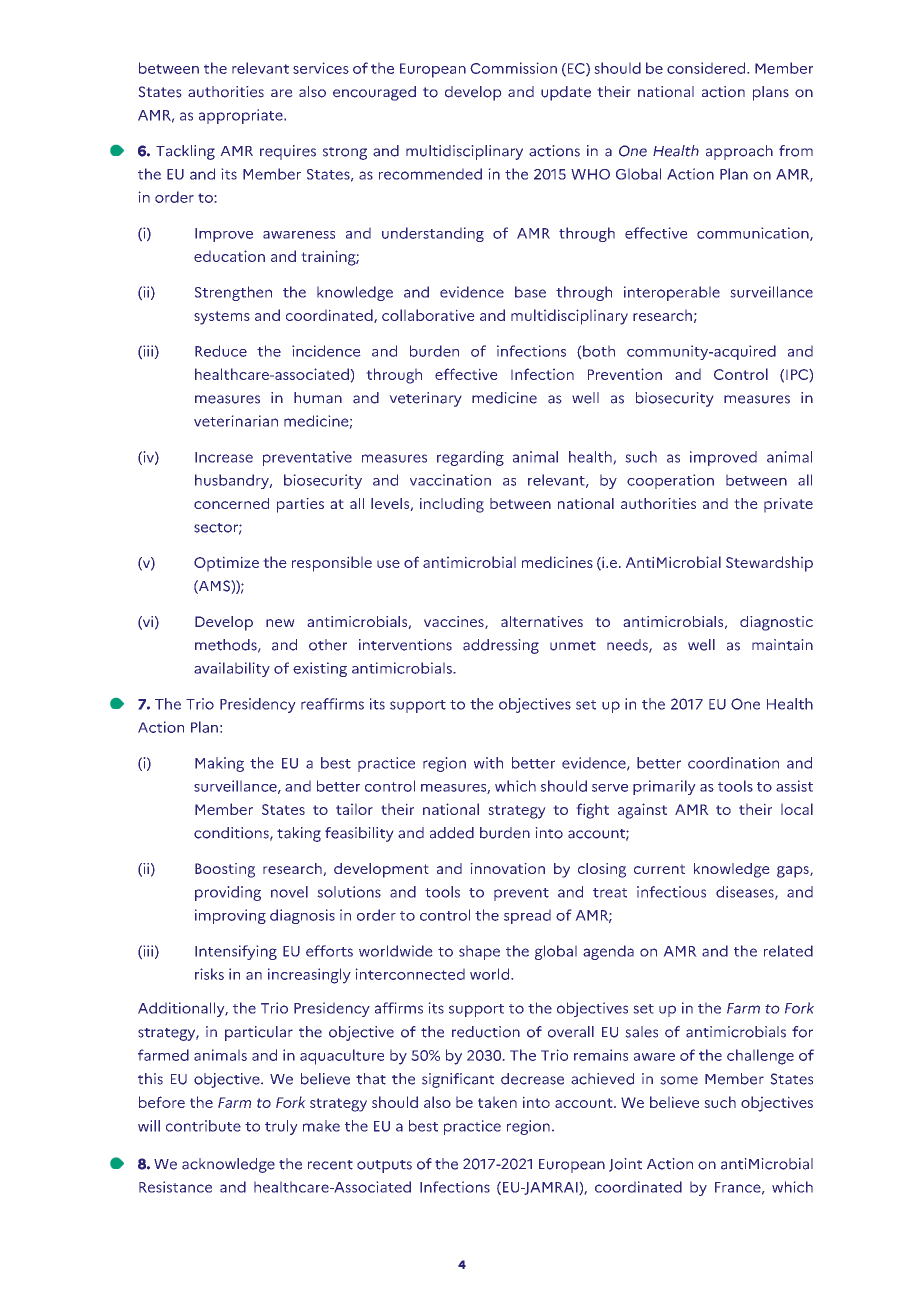 Image resolution: width=924 pixels, height=1308 pixels. Describe the element at coordinates (670, 481) in the screenshot. I see `cooperation` at that location.
